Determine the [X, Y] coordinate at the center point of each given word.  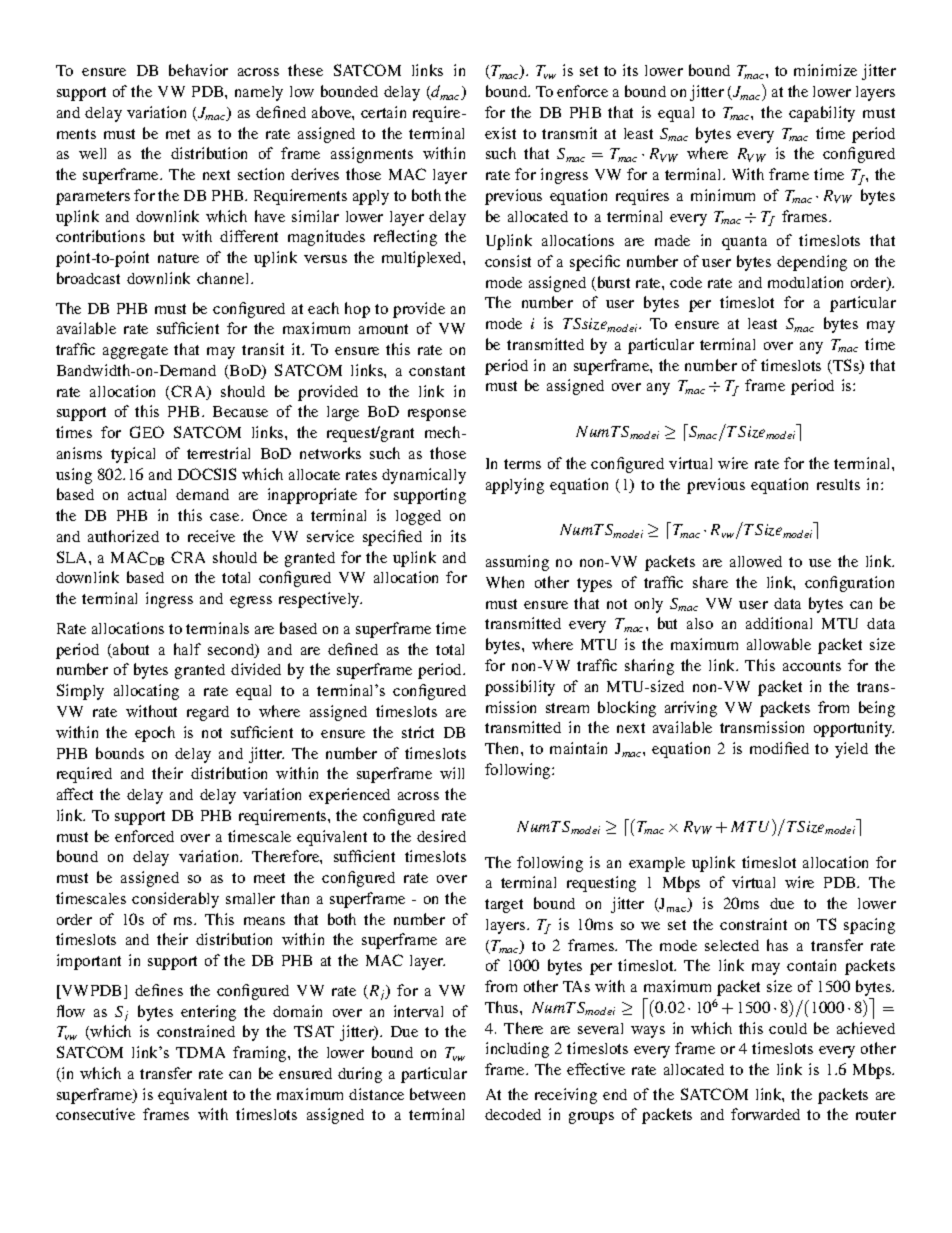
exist [500, 133]
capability [822, 114]
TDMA [200, 1052]
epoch [155, 734]
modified [779, 748]
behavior [198, 70]
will [452, 773]
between [437, 1094]
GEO [147, 432]
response [437, 415]
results [838, 484]
